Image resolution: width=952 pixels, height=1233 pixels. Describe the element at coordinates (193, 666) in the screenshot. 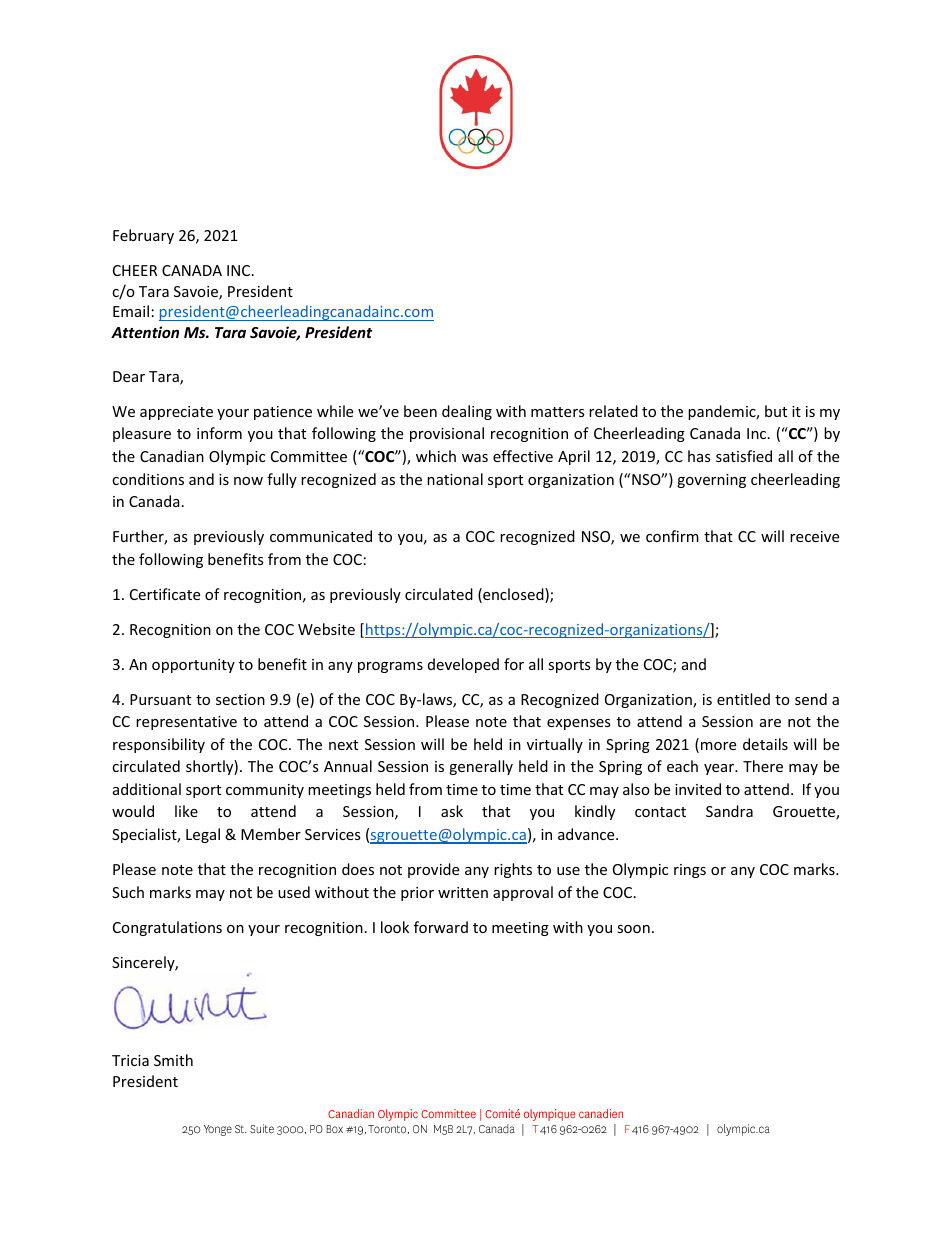

I see `opportunity` at that location.
